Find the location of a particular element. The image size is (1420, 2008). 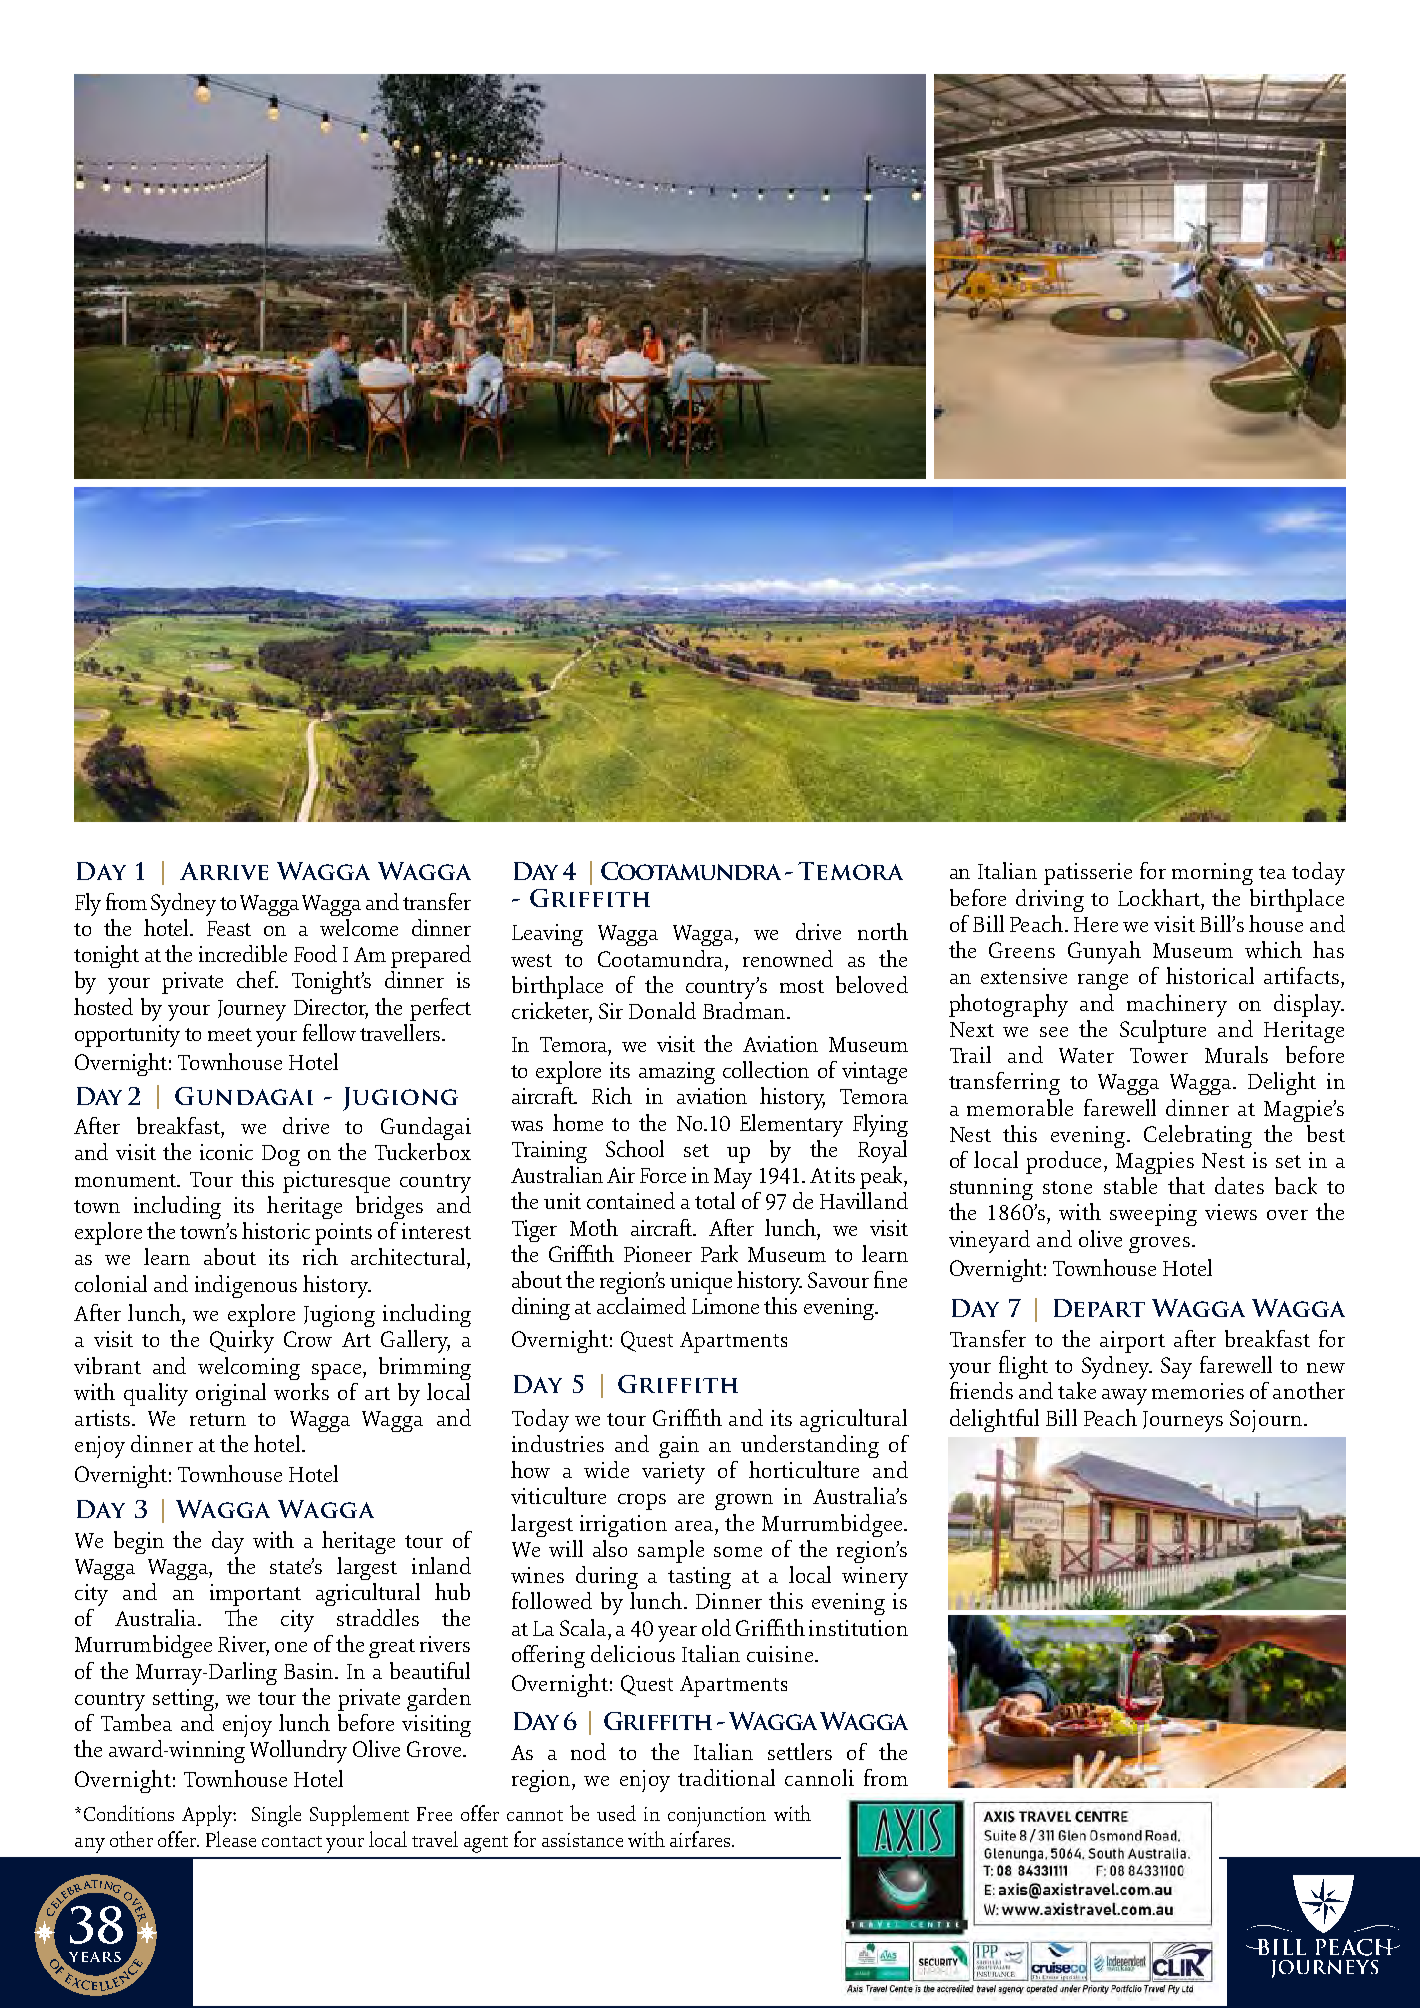

begin is located at coordinates (139, 1542).
